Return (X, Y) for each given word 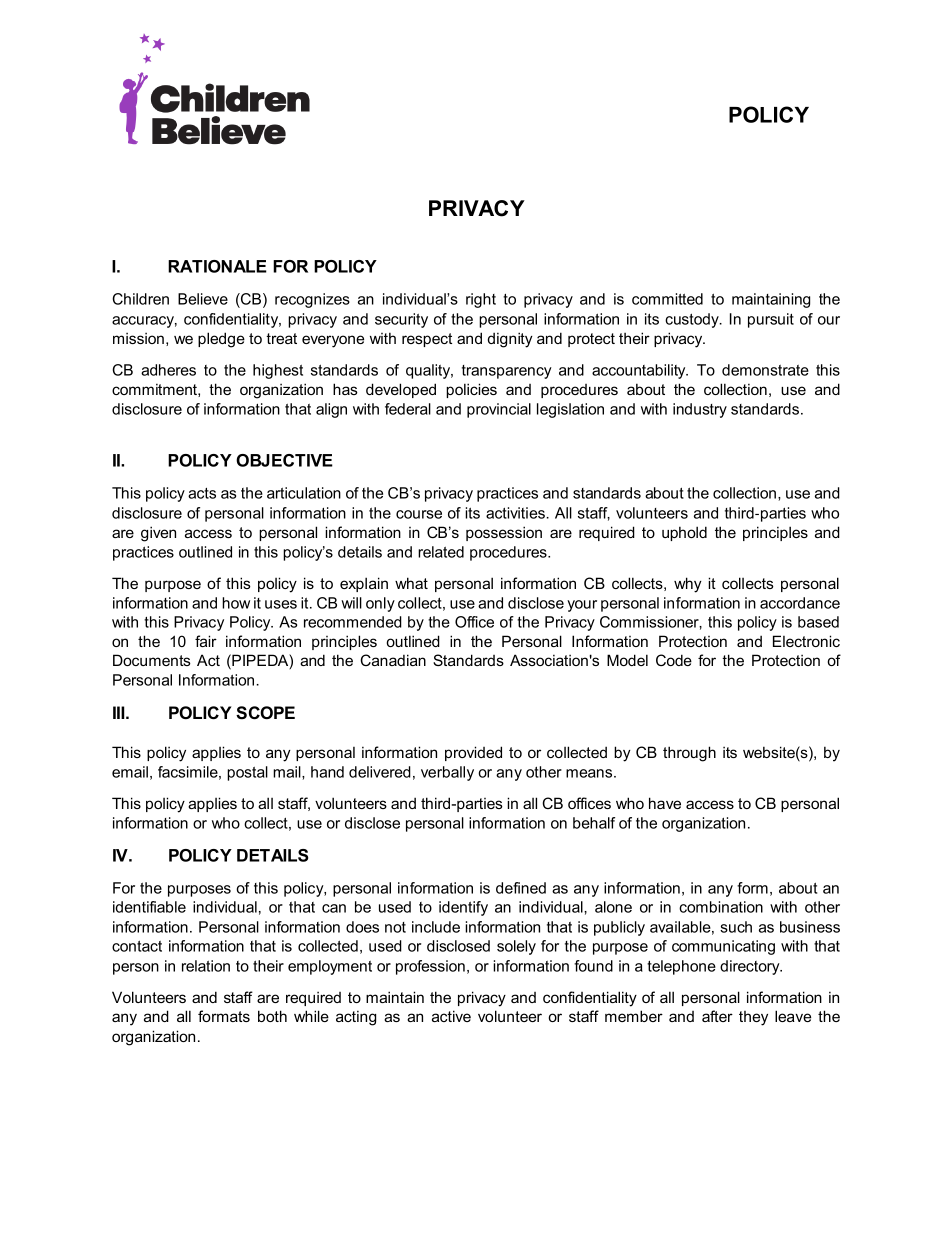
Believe (203, 299)
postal (247, 773)
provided (473, 753)
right (481, 300)
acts (202, 493)
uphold (684, 533)
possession (504, 533)
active (451, 1016)
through (689, 754)
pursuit (771, 320)
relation (206, 966)
